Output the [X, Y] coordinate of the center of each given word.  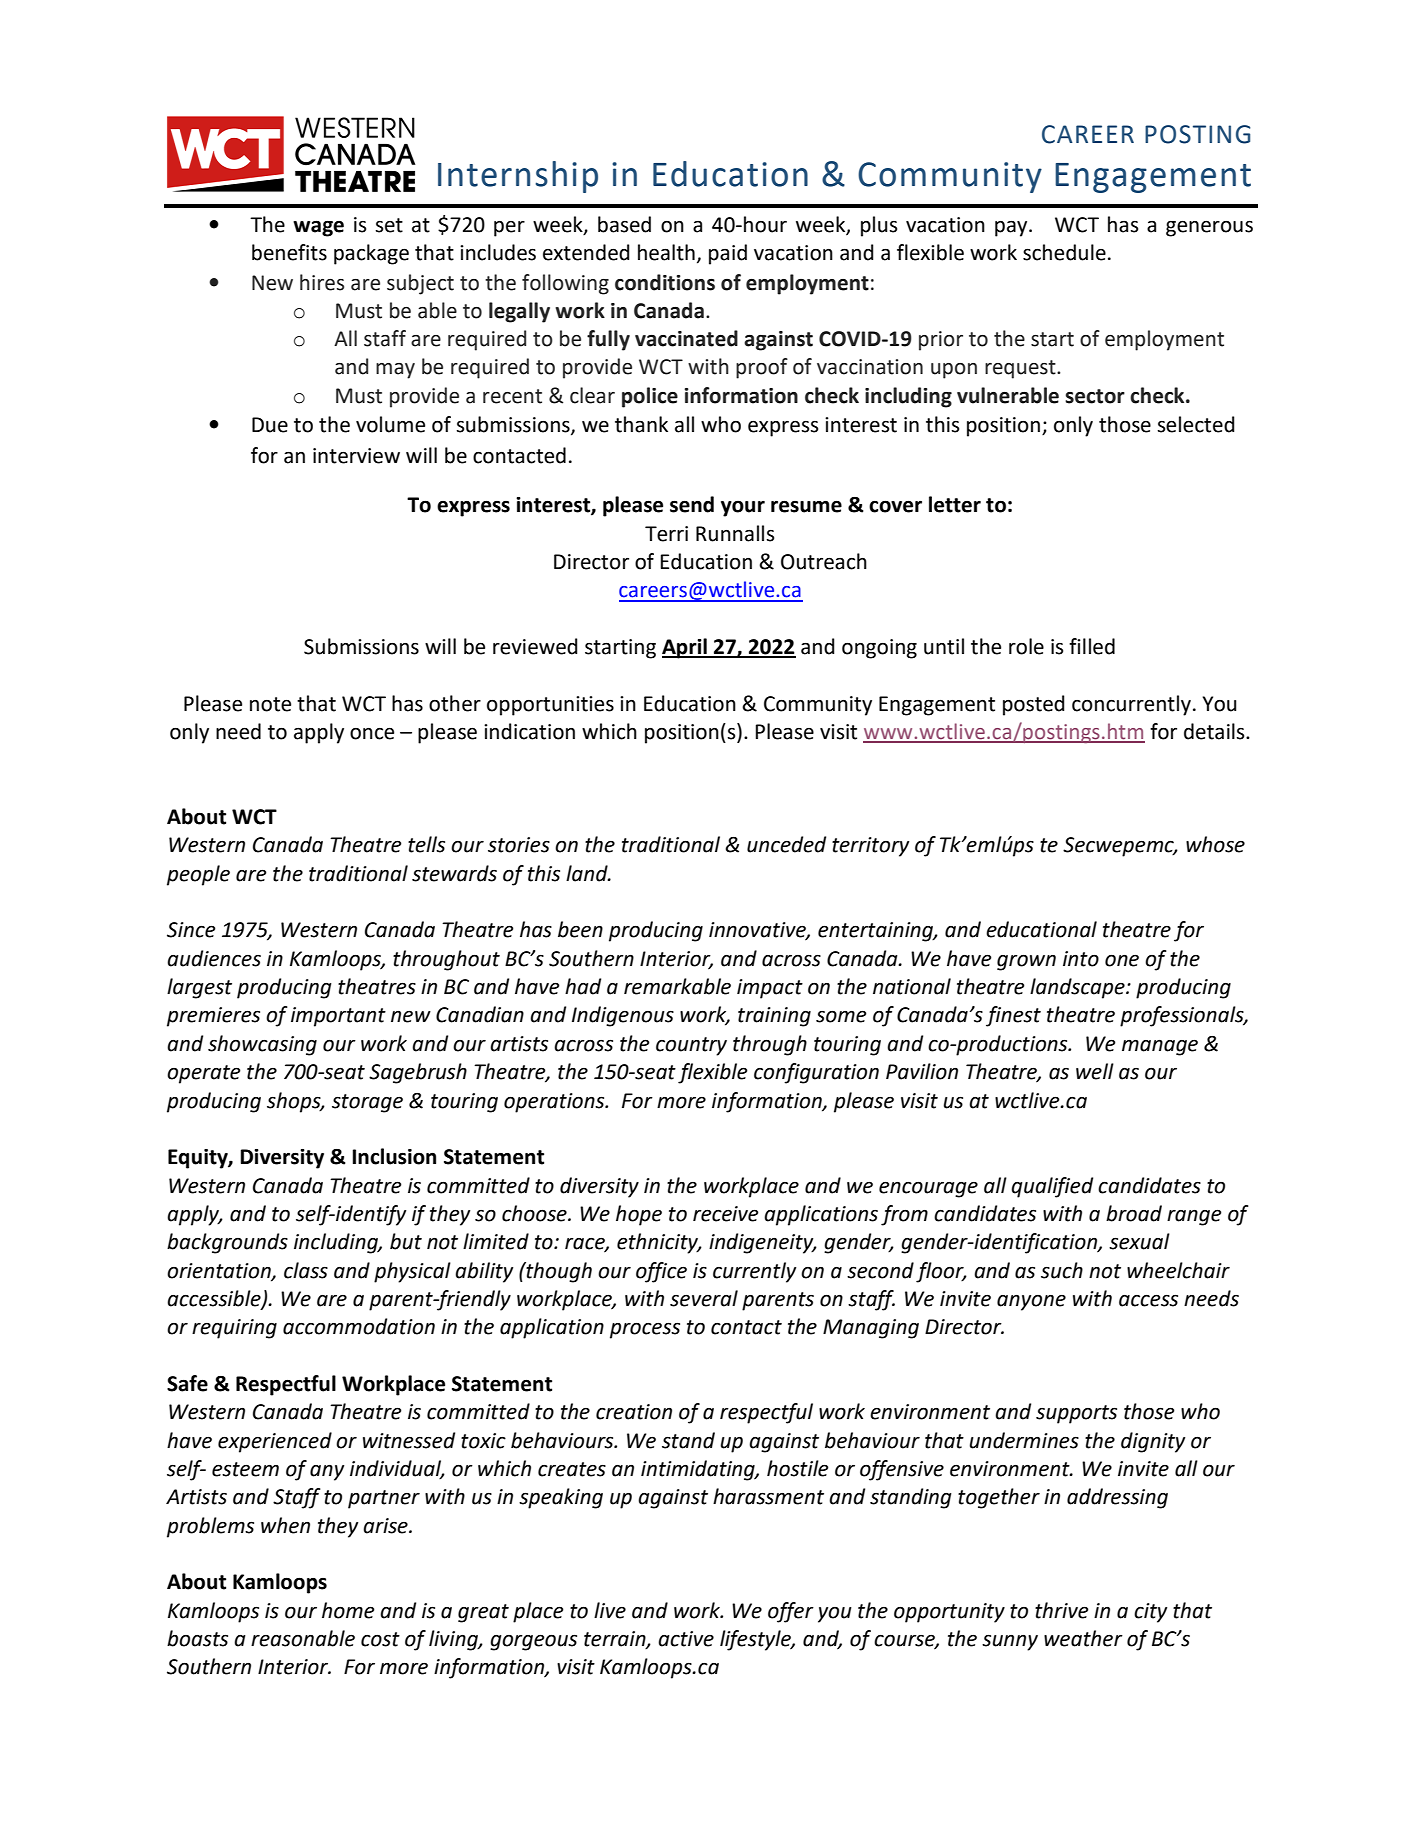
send [692, 504]
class [306, 1270]
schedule [1064, 252]
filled [1092, 646]
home [348, 1610]
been [580, 929]
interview [356, 456]
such [1062, 1270]
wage [318, 228]
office [661, 1272]
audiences [214, 958]
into [1081, 959]
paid [728, 254]
